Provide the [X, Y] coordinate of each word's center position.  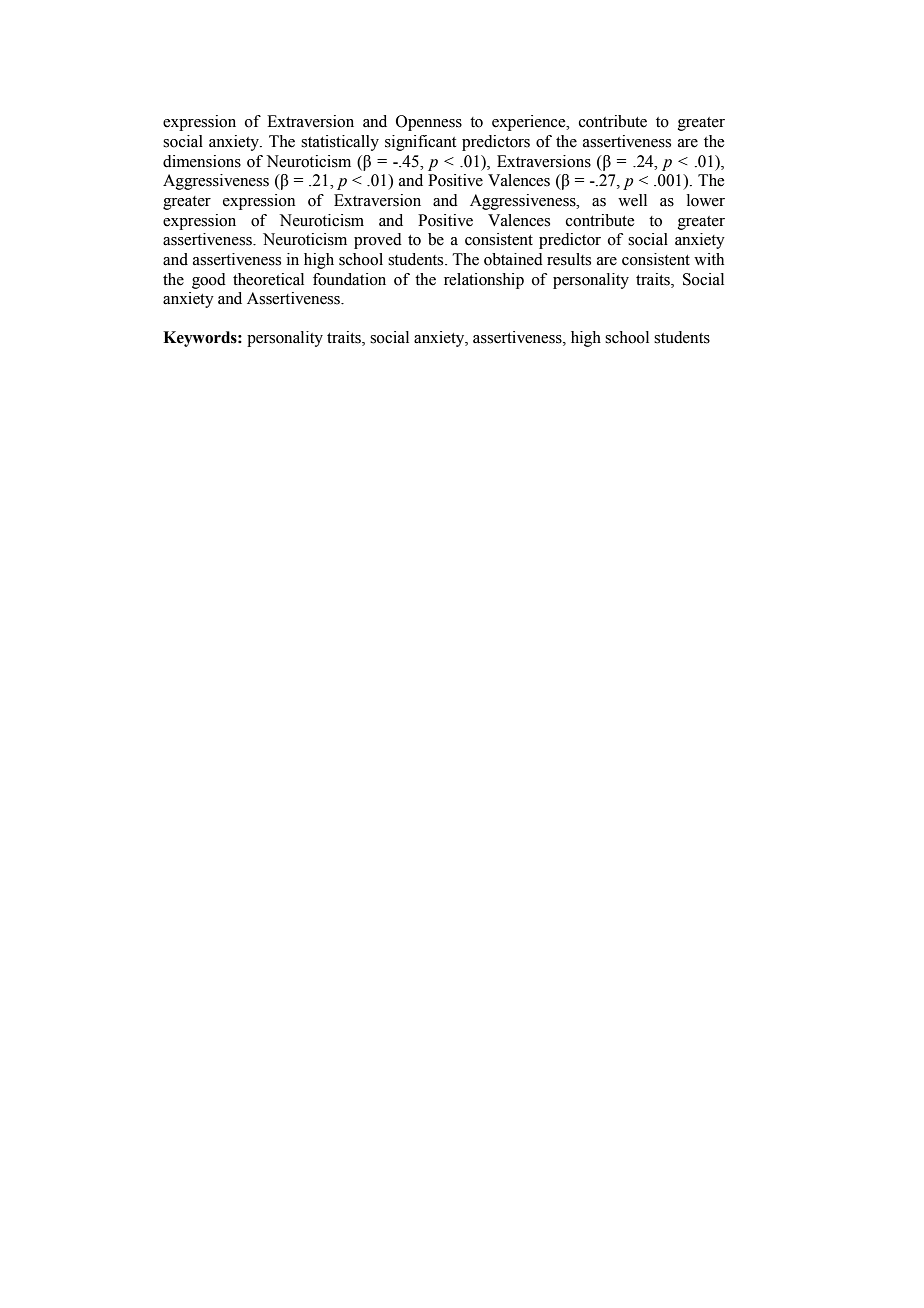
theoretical [268, 279]
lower [706, 200]
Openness [429, 123]
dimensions [202, 161]
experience [530, 123]
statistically [340, 143]
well [632, 200]
